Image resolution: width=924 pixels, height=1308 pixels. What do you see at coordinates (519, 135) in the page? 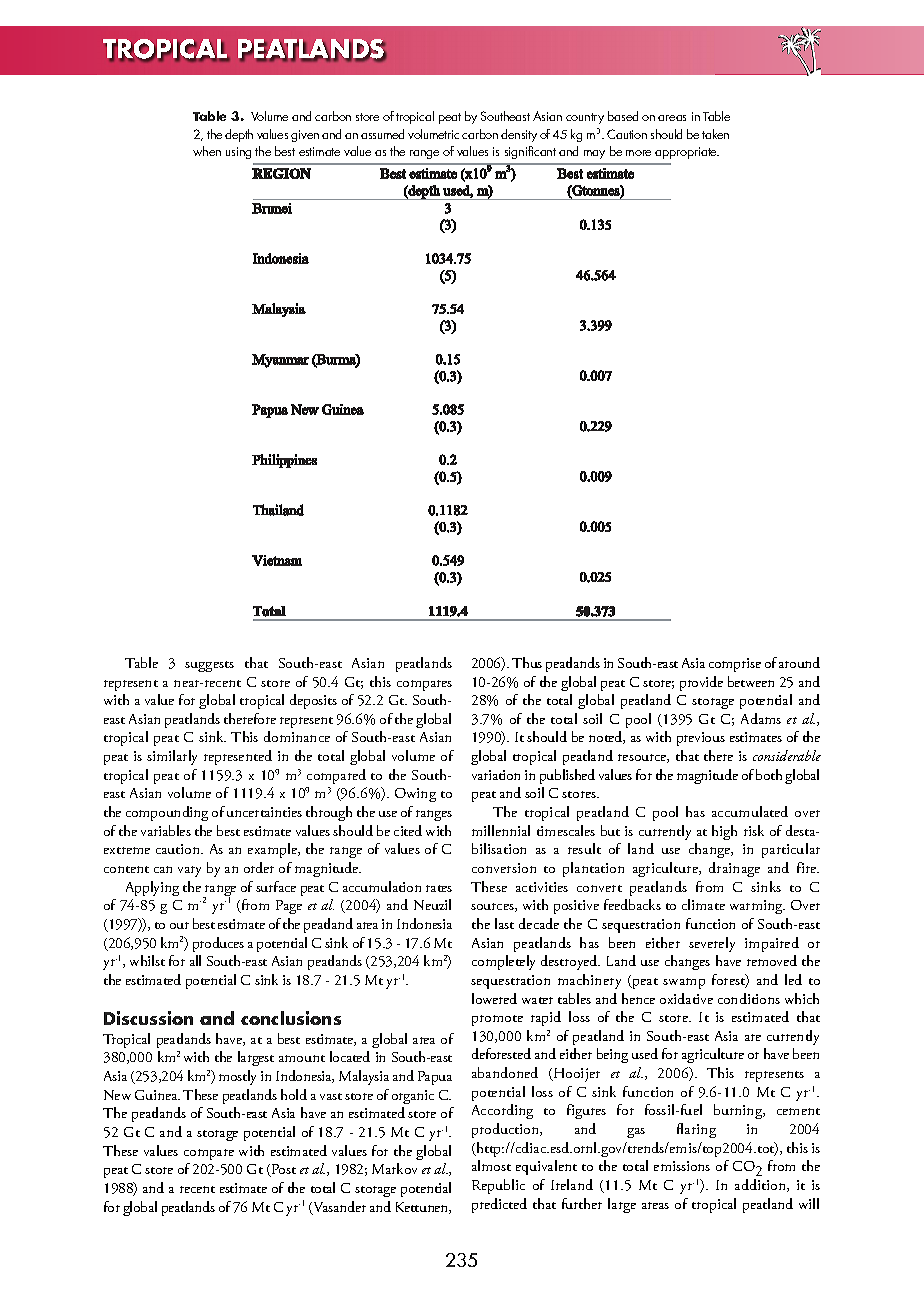
I see `density` at bounding box center [519, 135].
